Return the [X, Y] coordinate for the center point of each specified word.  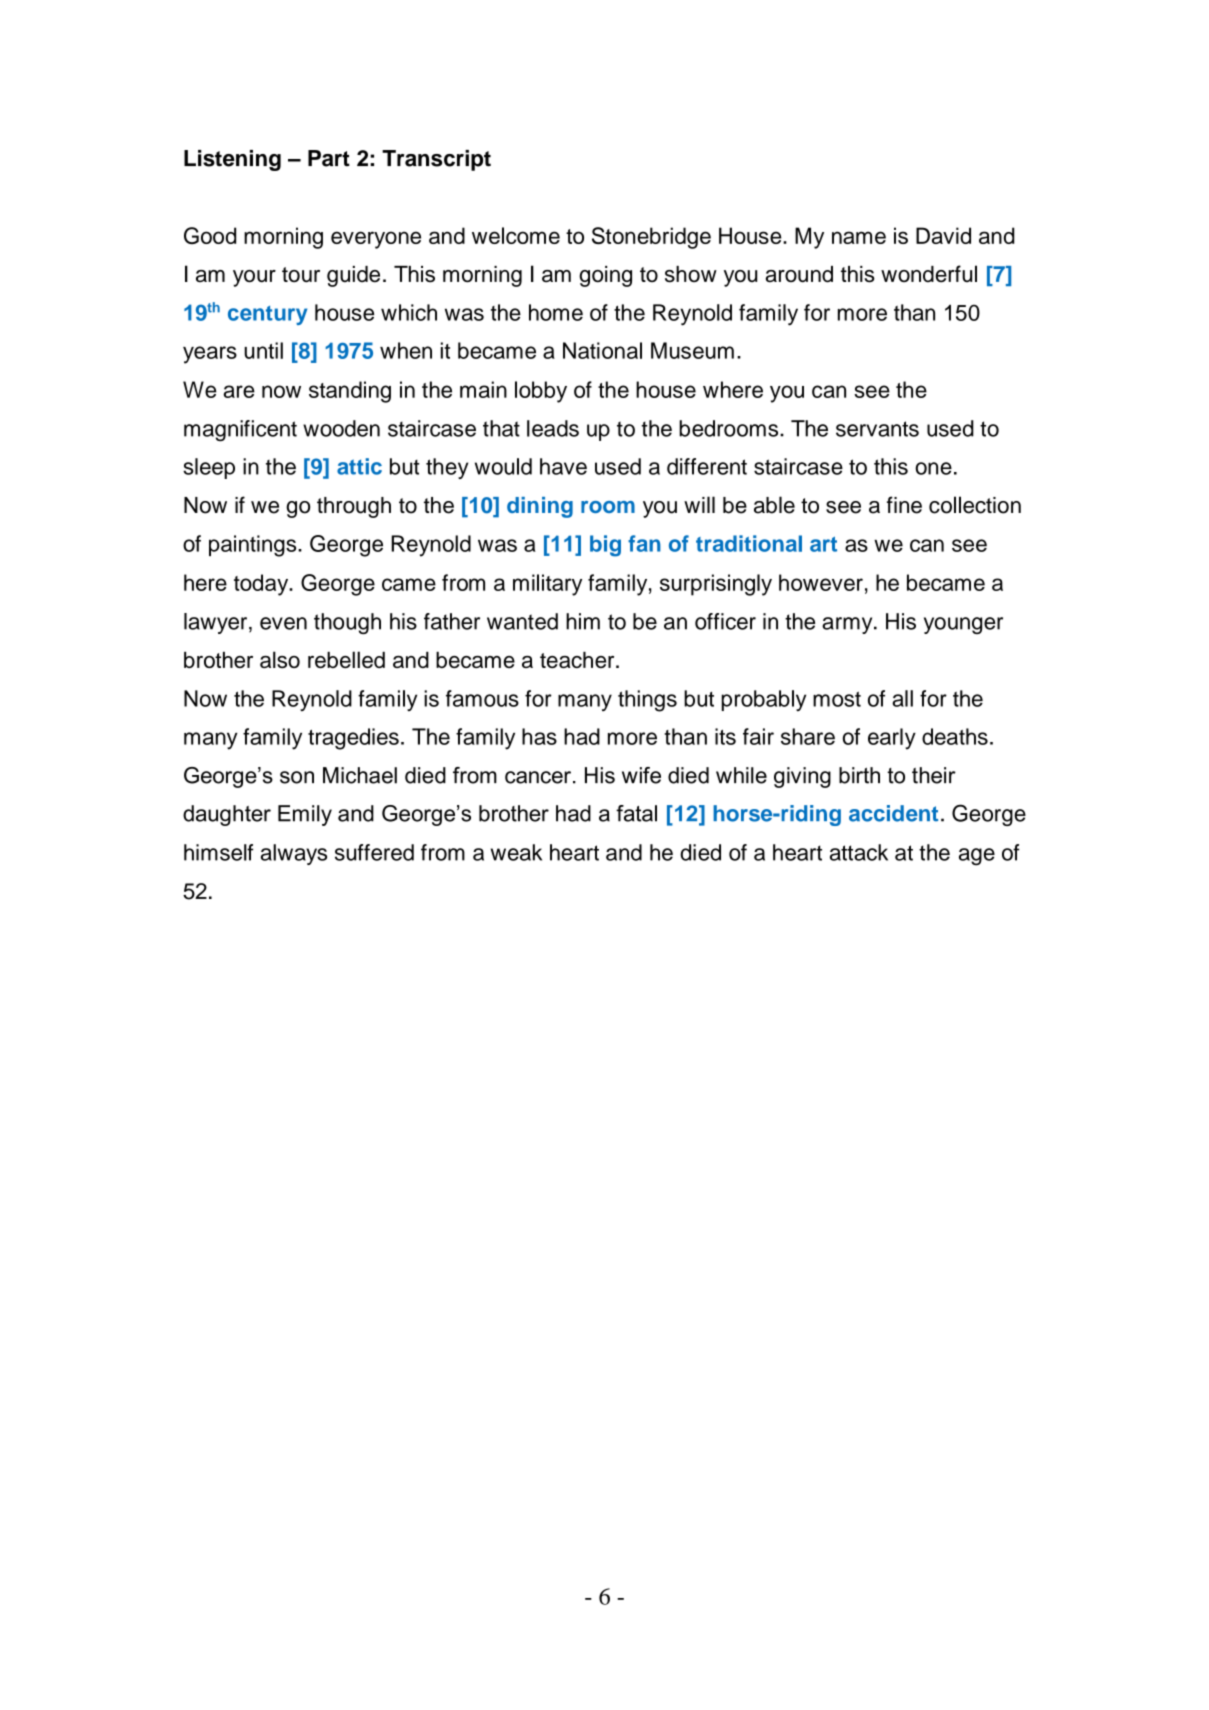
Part [329, 158]
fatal [636, 813]
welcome [516, 235]
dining [540, 507]
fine [904, 505]
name [859, 237]
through [354, 507]
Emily [305, 815]
